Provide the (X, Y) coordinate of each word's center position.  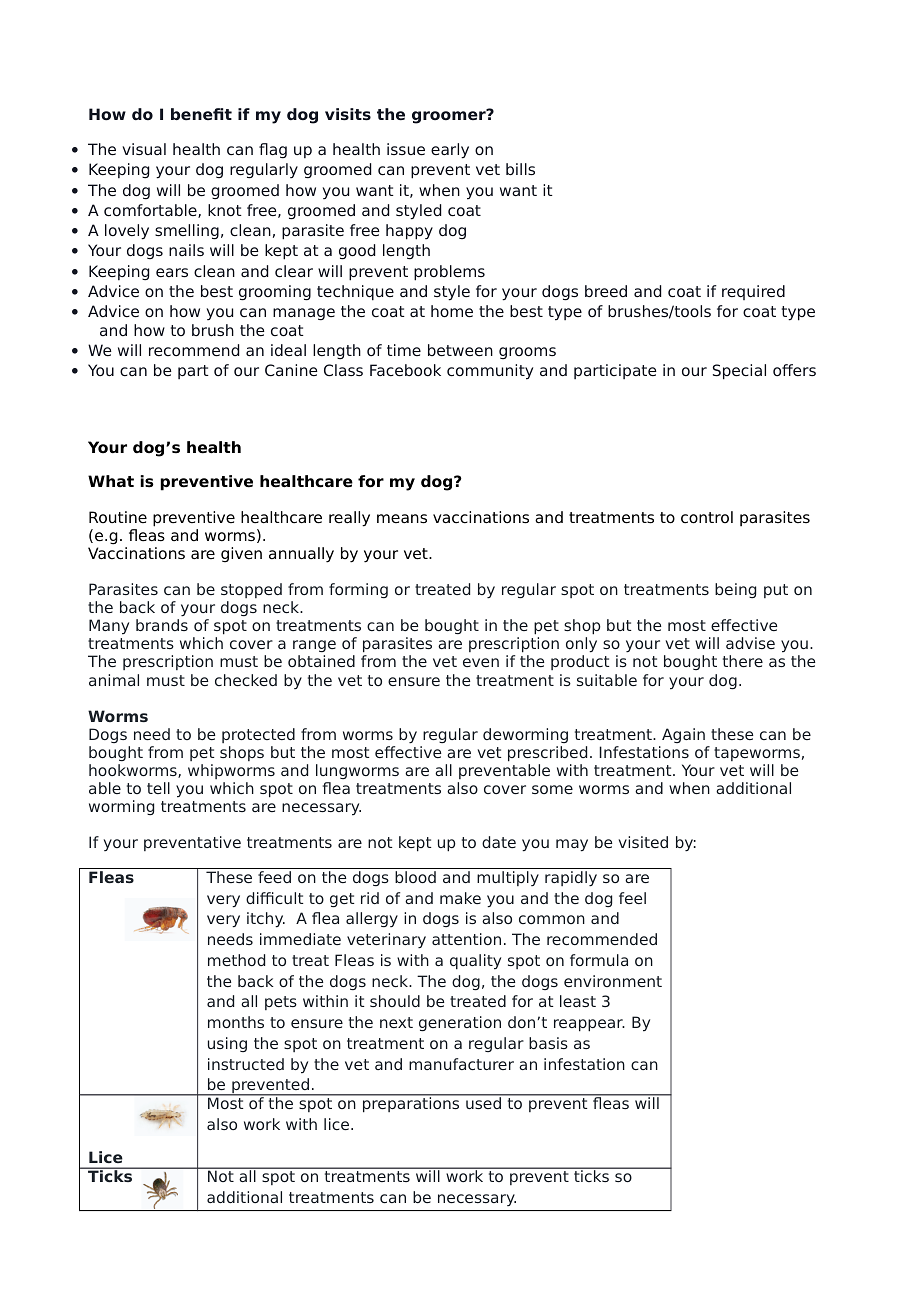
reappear (589, 1025)
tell (158, 788)
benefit (201, 114)
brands (162, 625)
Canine (291, 370)
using (227, 1044)
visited (643, 842)
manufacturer (461, 1064)
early (450, 151)
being (735, 590)
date (499, 842)
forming (358, 590)
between (460, 350)
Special (739, 372)
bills (520, 169)
